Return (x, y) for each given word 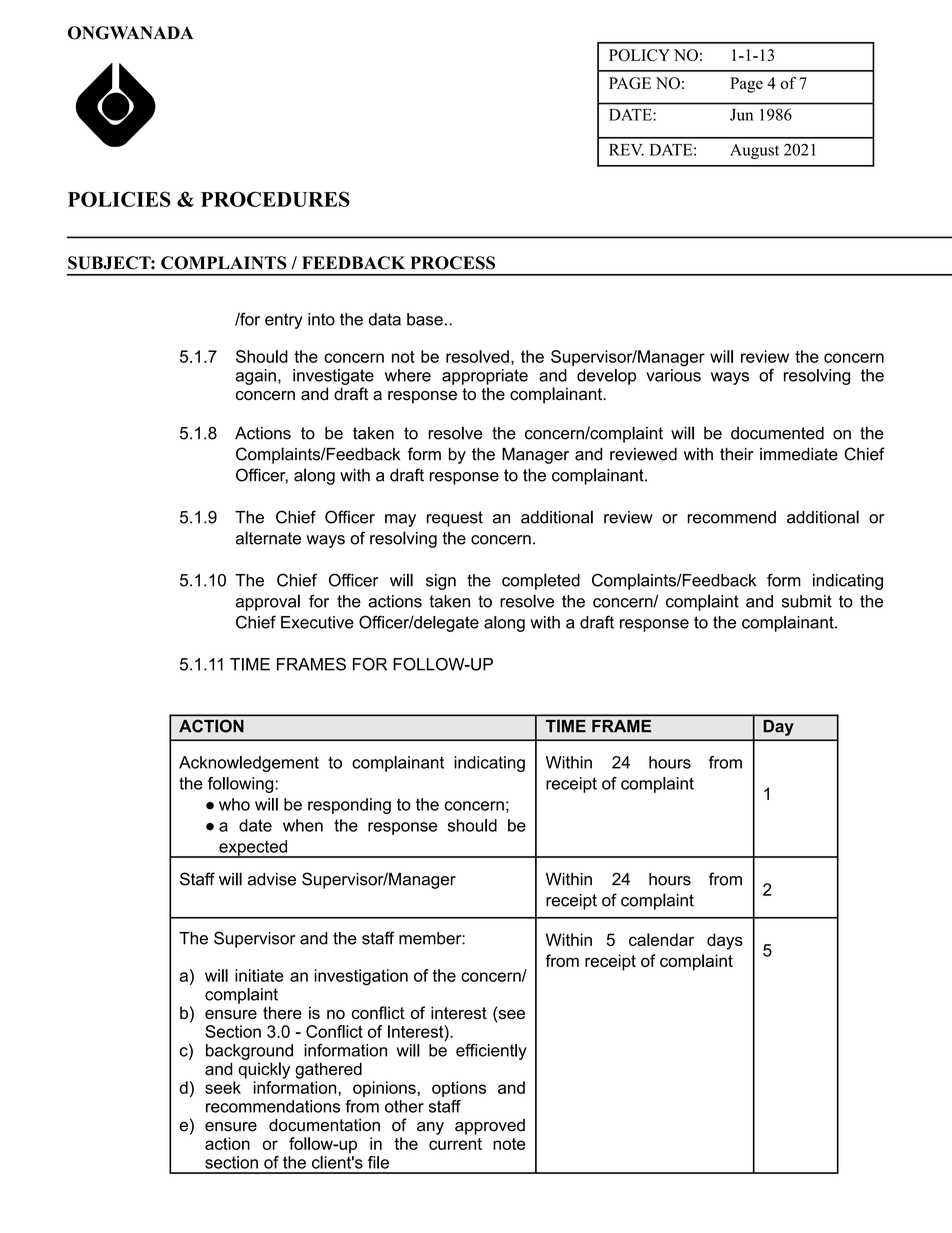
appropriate (485, 377)
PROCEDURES (275, 199)
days (725, 941)
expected (253, 849)
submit (807, 601)
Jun (741, 115)
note (509, 1144)
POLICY (639, 55)
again (256, 377)
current (455, 1144)
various (673, 374)
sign (441, 582)
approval (268, 602)
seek (223, 1087)
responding (349, 806)
